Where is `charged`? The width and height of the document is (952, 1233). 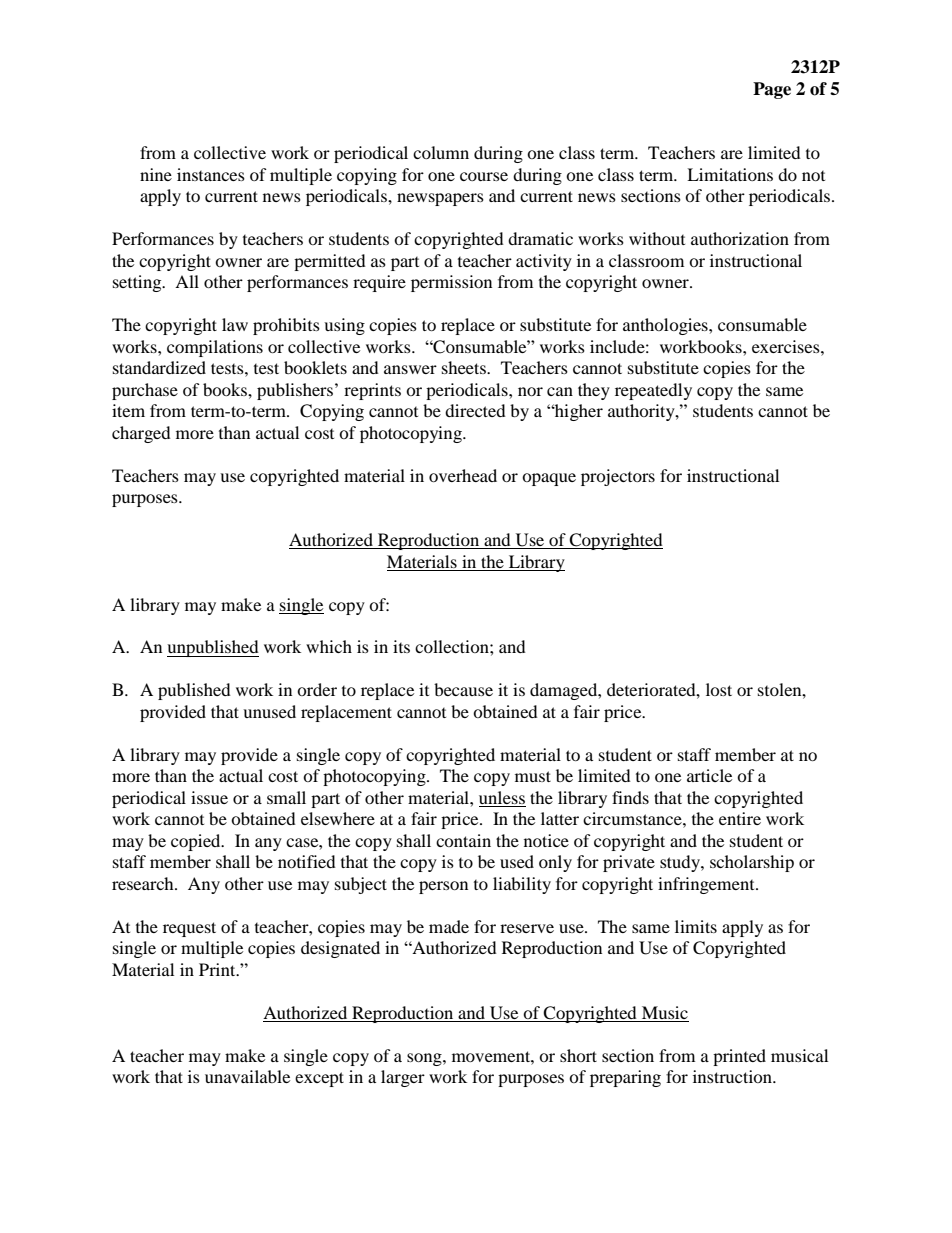
charged is located at coordinates (141, 434).
